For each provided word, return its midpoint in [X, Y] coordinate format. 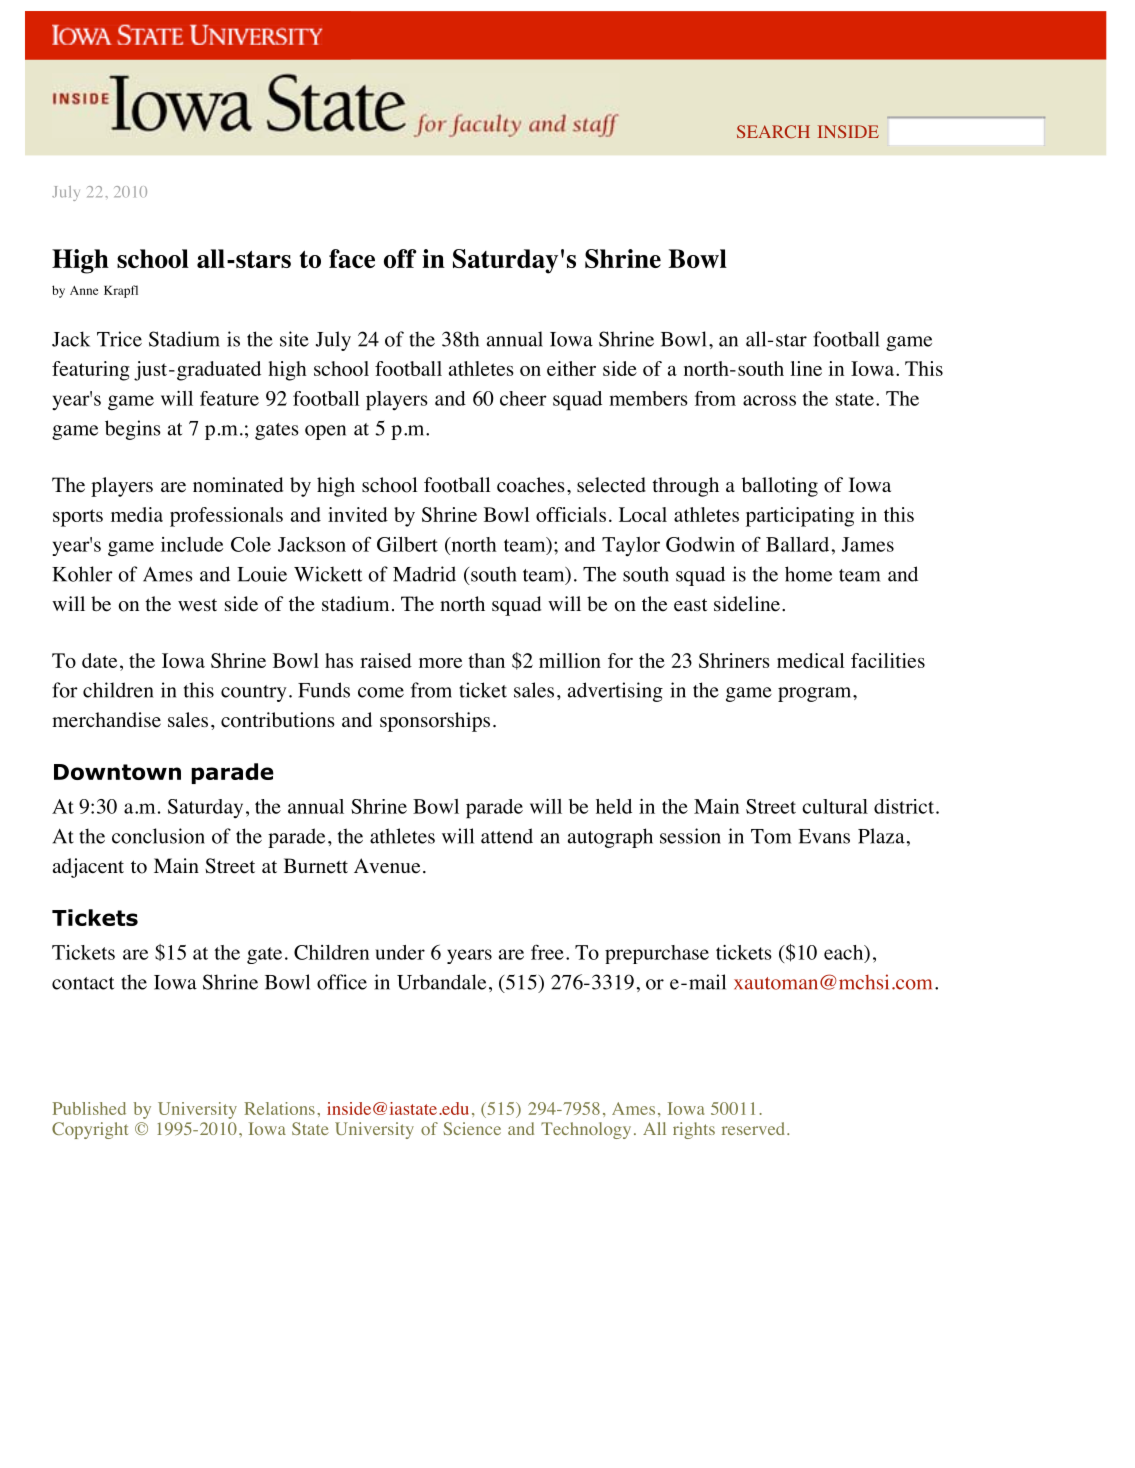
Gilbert [407, 544]
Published [89, 1108]
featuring [91, 371]
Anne [84, 290]
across [769, 400]
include [192, 544]
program [816, 694]
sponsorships [435, 722]
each [845, 953]
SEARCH [773, 131]
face [352, 258]
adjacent [88, 868]
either [571, 368]
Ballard [797, 544]
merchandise [106, 720]
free [547, 952]
